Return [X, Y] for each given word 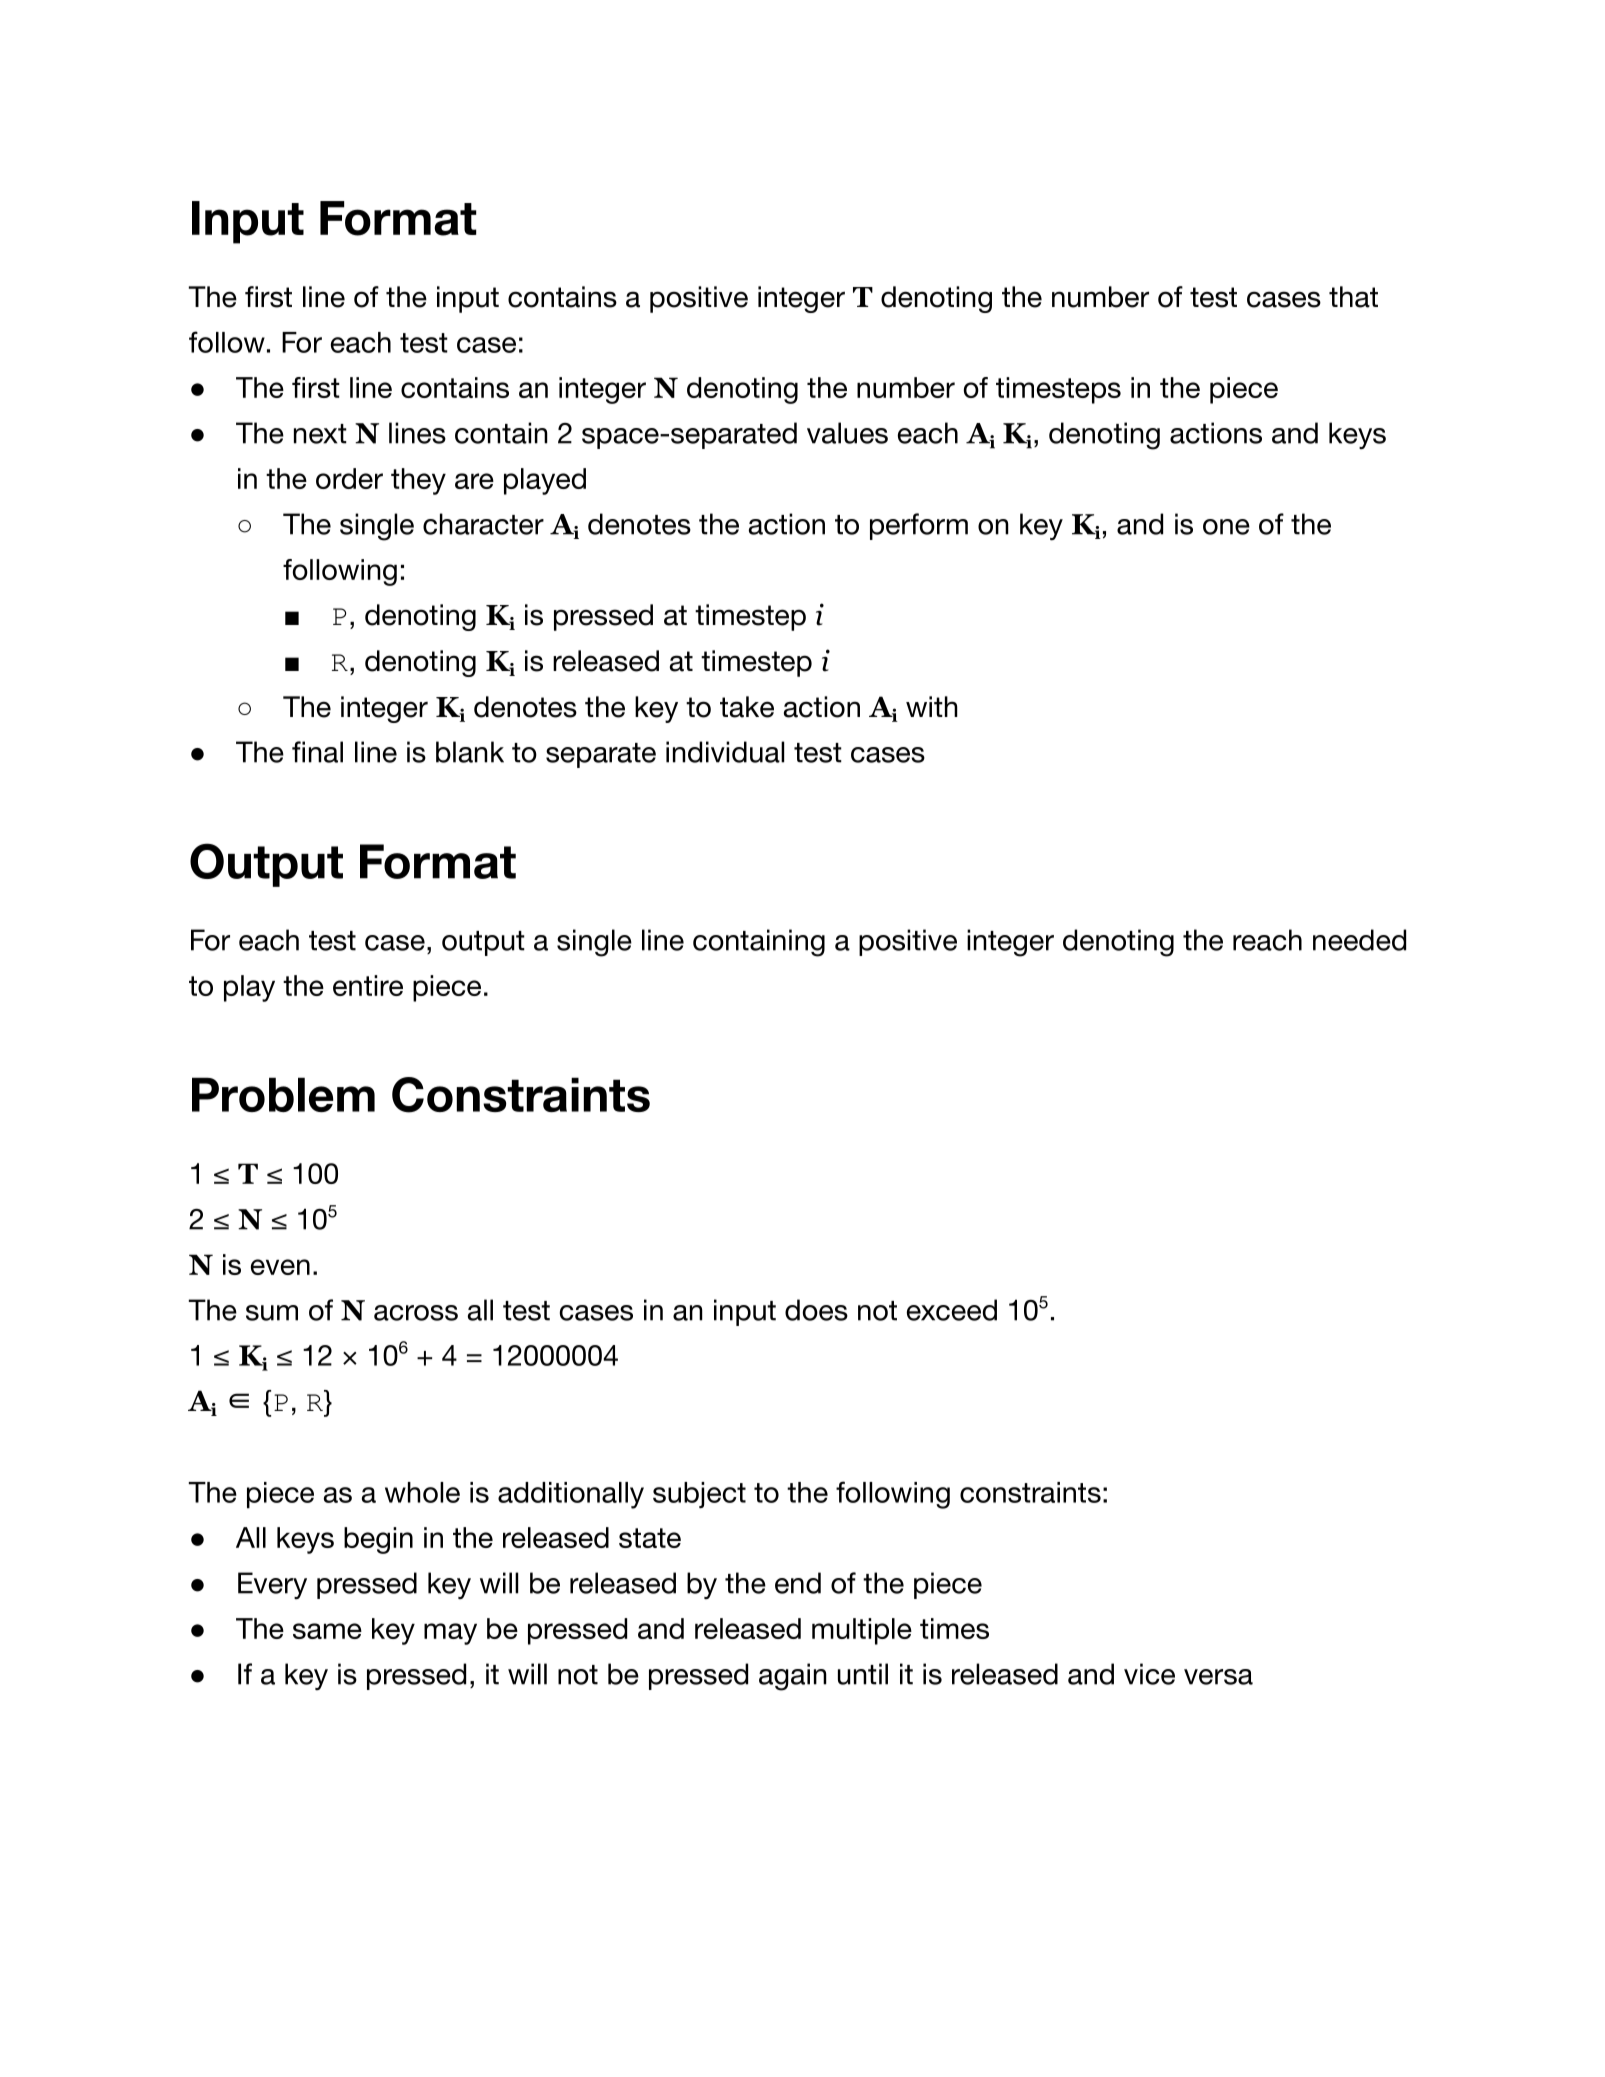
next [320, 434]
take [747, 707]
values [847, 433]
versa [1218, 1677]
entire [368, 985]
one [1226, 527]
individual [725, 752]
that [1353, 297]
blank [470, 752]
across [416, 1313]
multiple [862, 1631]
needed [1359, 940]
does [816, 1310]
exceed [952, 1310]
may [450, 1634]
